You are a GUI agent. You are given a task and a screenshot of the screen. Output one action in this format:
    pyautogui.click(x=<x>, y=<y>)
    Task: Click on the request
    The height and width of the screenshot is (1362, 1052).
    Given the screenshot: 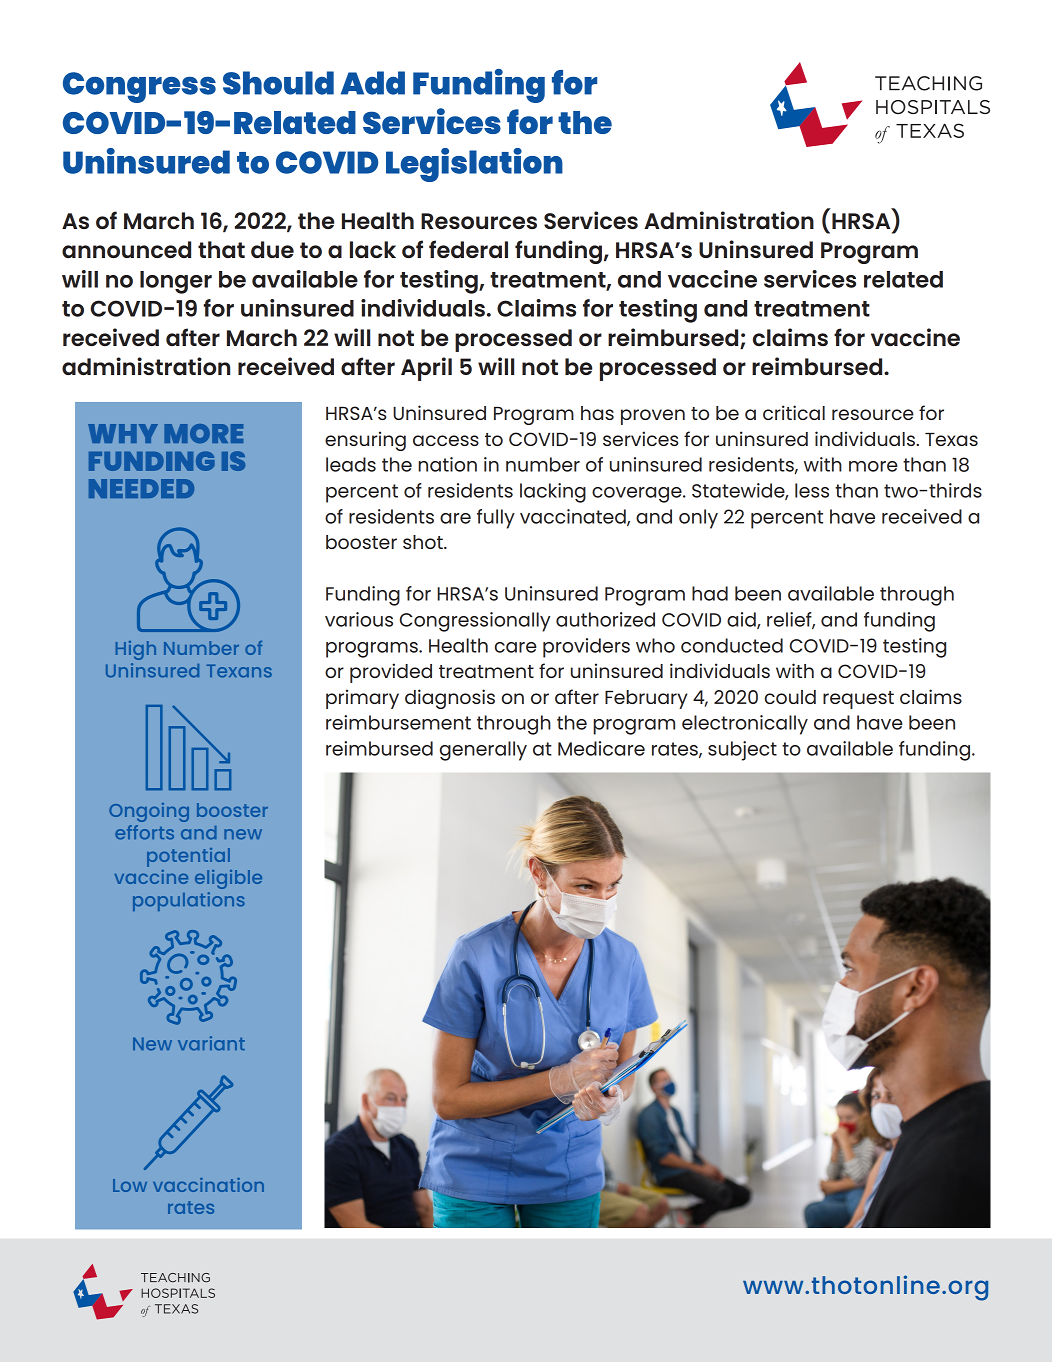 What is the action you would take?
    pyautogui.click(x=858, y=700)
